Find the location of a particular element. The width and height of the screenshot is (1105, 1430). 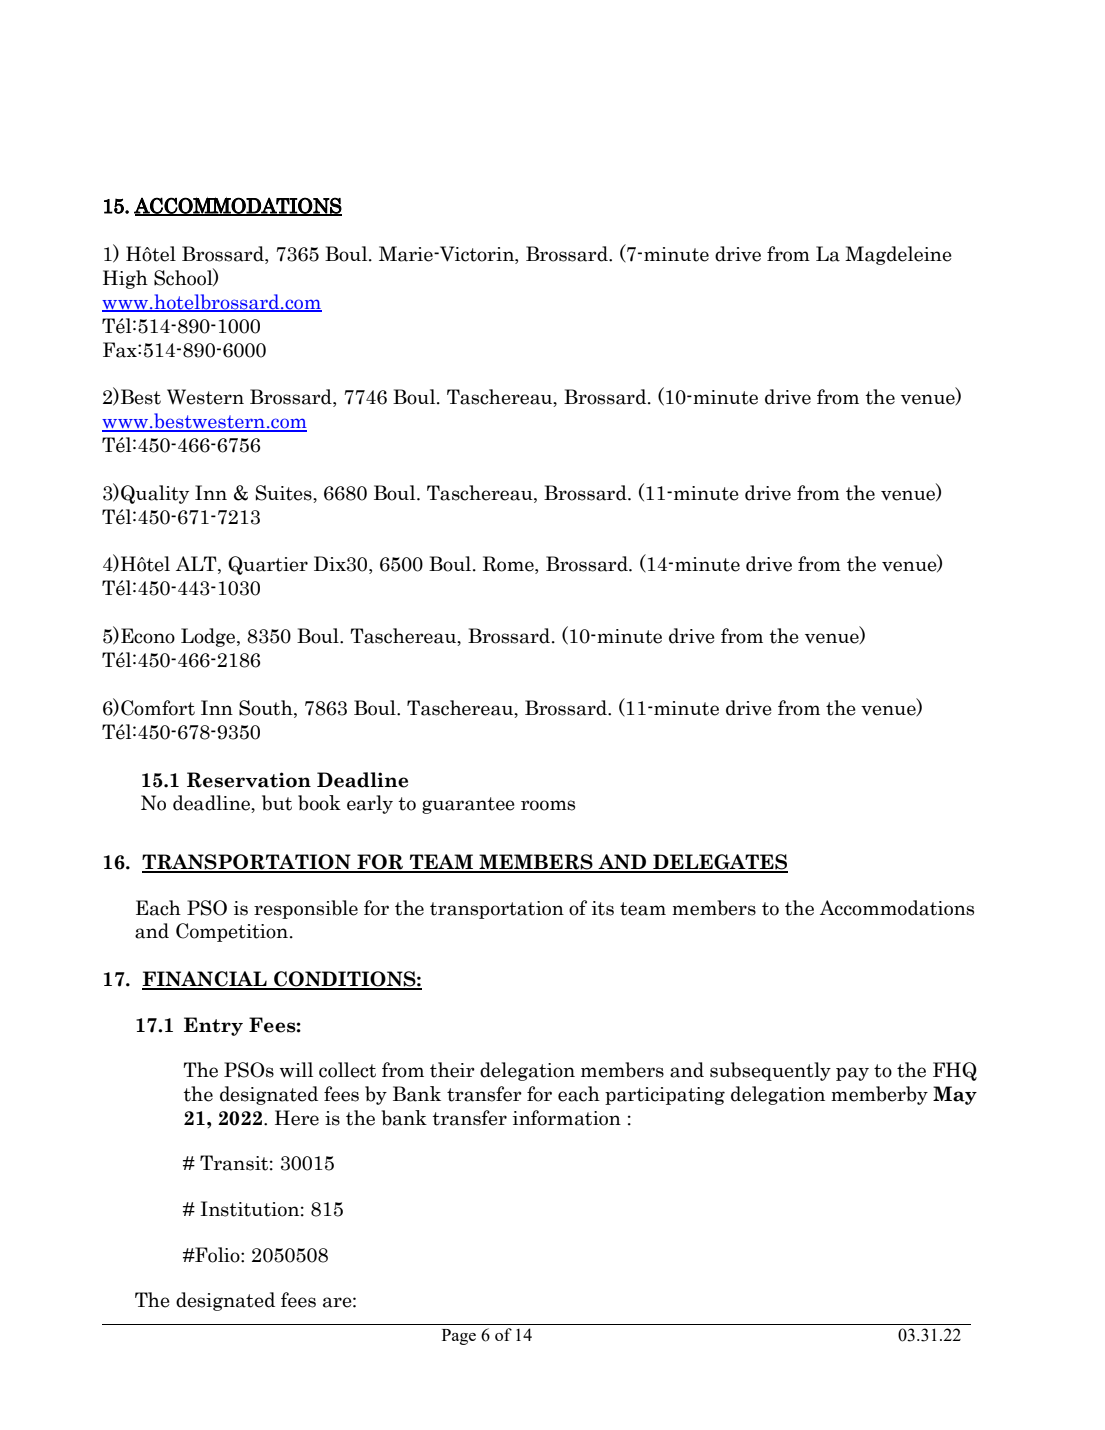

pay is located at coordinates (852, 1074).
